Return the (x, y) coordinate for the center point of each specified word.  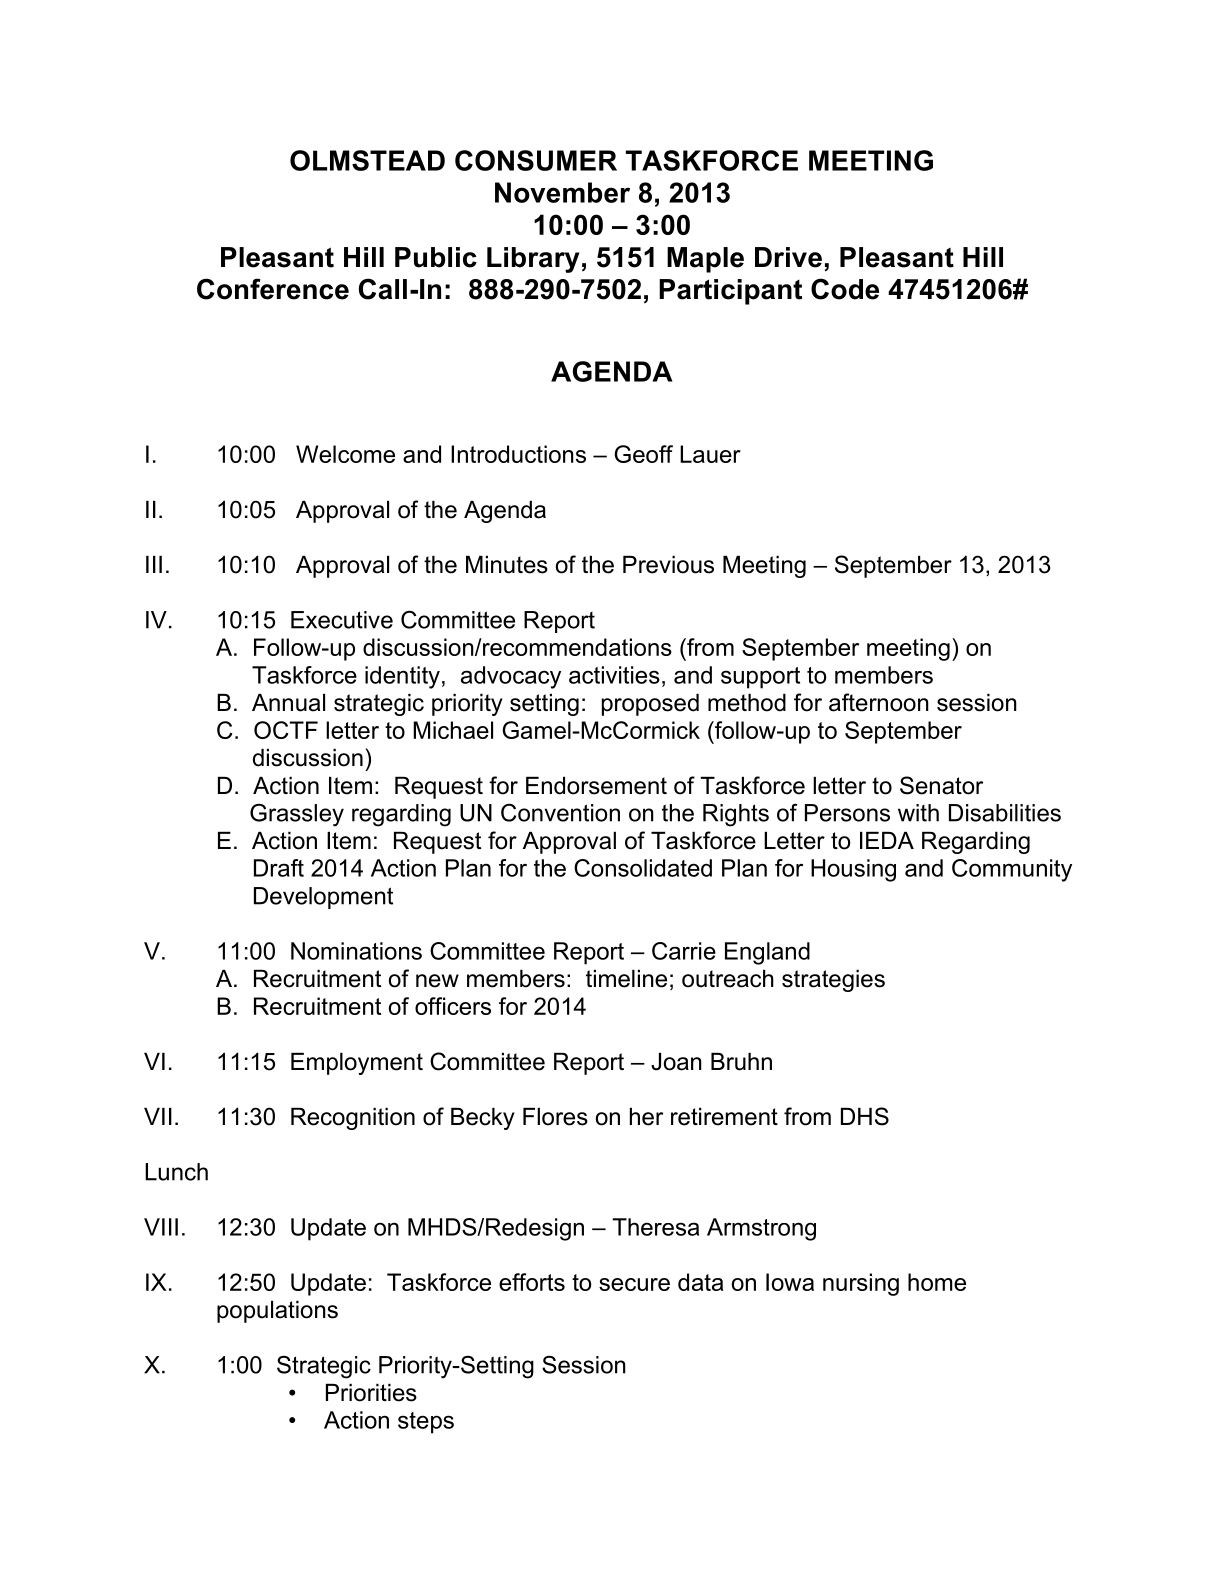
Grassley (297, 815)
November (562, 192)
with (918, 813)
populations (277, 1312)
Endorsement (596, 786)
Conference (273, 289)
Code (845, 289)
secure (634, 1284)
